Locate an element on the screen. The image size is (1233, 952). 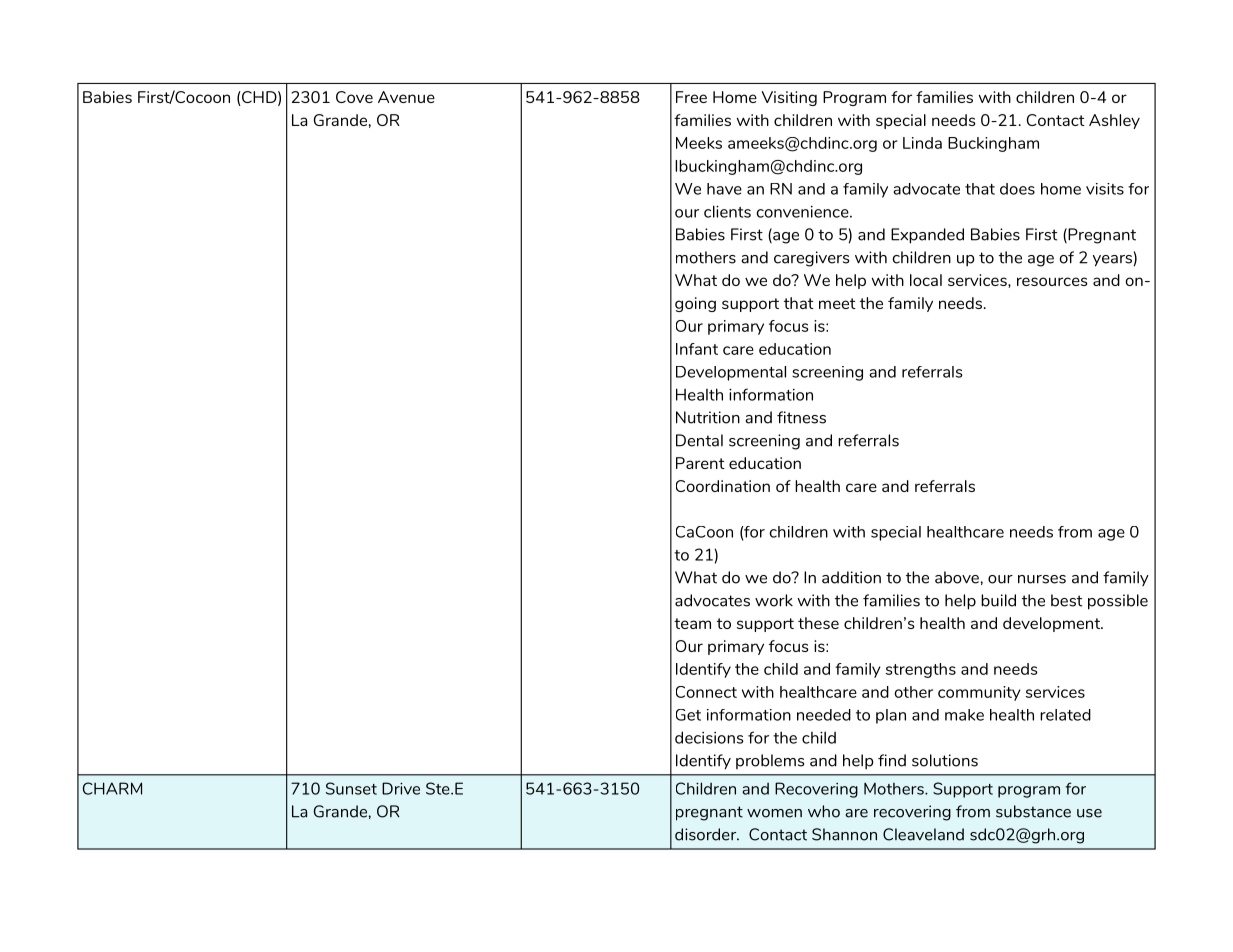
Avenue is located at coordinates (406, 97).
